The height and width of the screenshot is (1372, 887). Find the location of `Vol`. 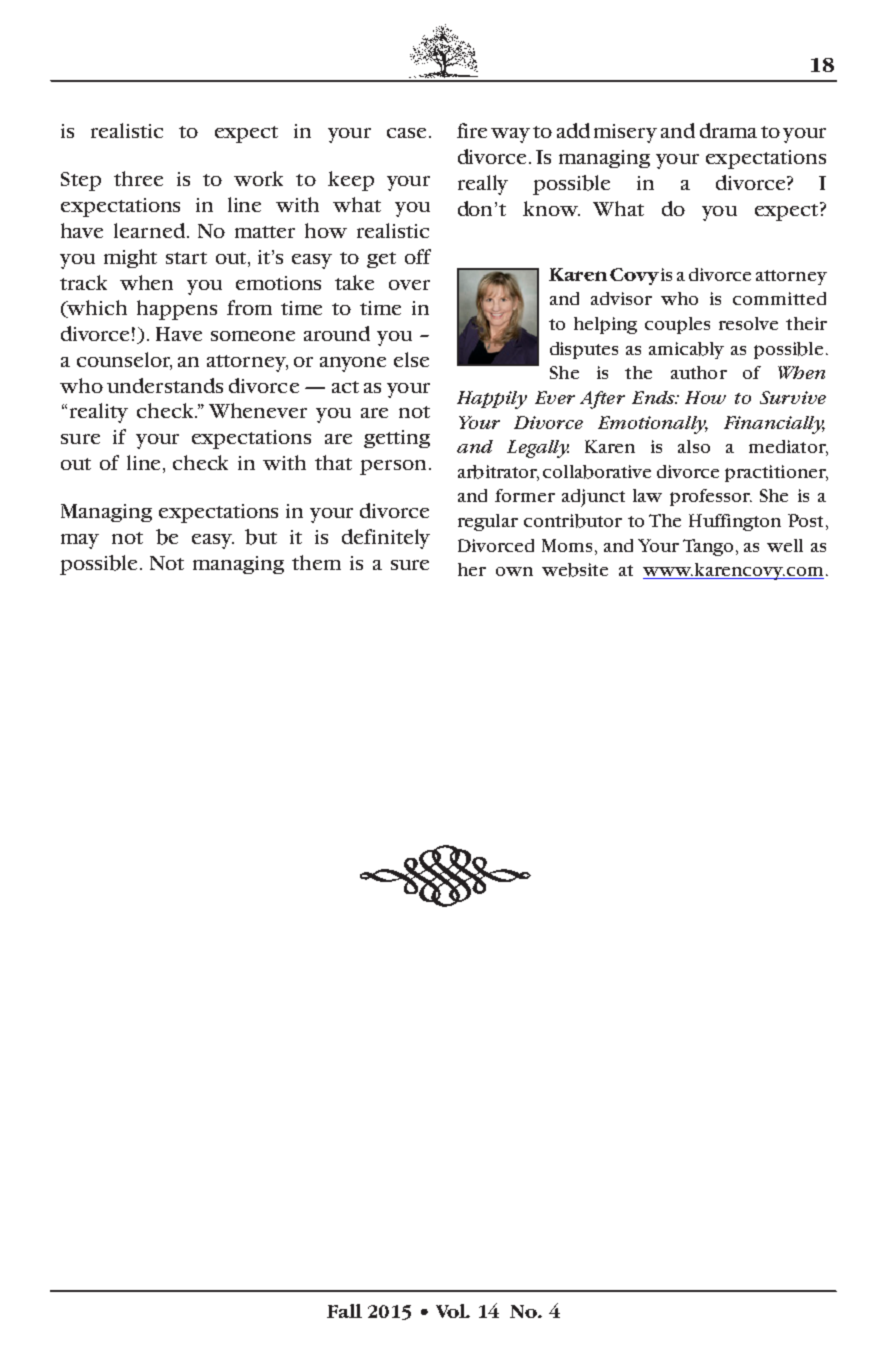

Vol is located at coordinates (452, 1311).
